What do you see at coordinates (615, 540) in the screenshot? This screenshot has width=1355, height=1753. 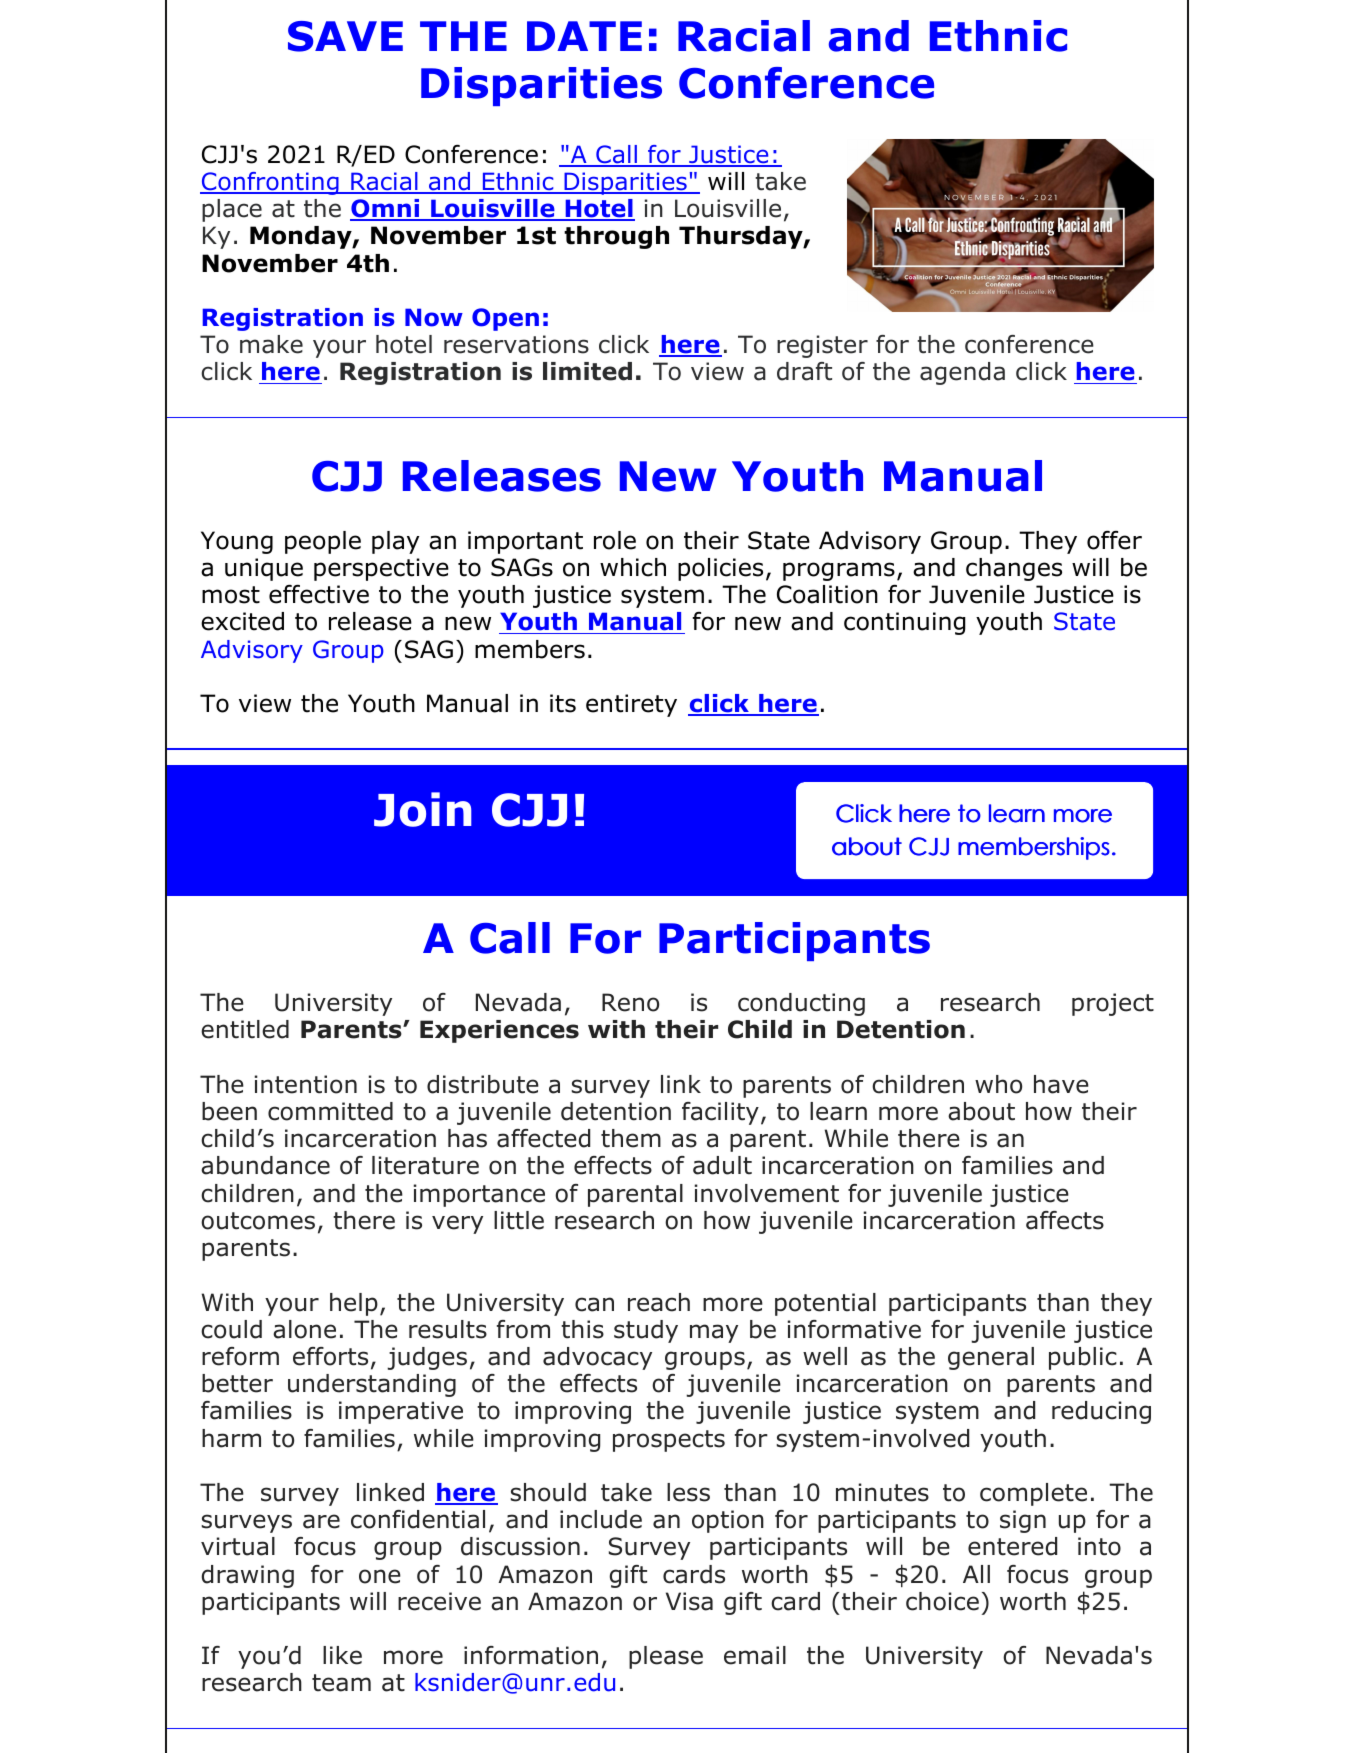 I see `role` at bounding box center [615, 540].
